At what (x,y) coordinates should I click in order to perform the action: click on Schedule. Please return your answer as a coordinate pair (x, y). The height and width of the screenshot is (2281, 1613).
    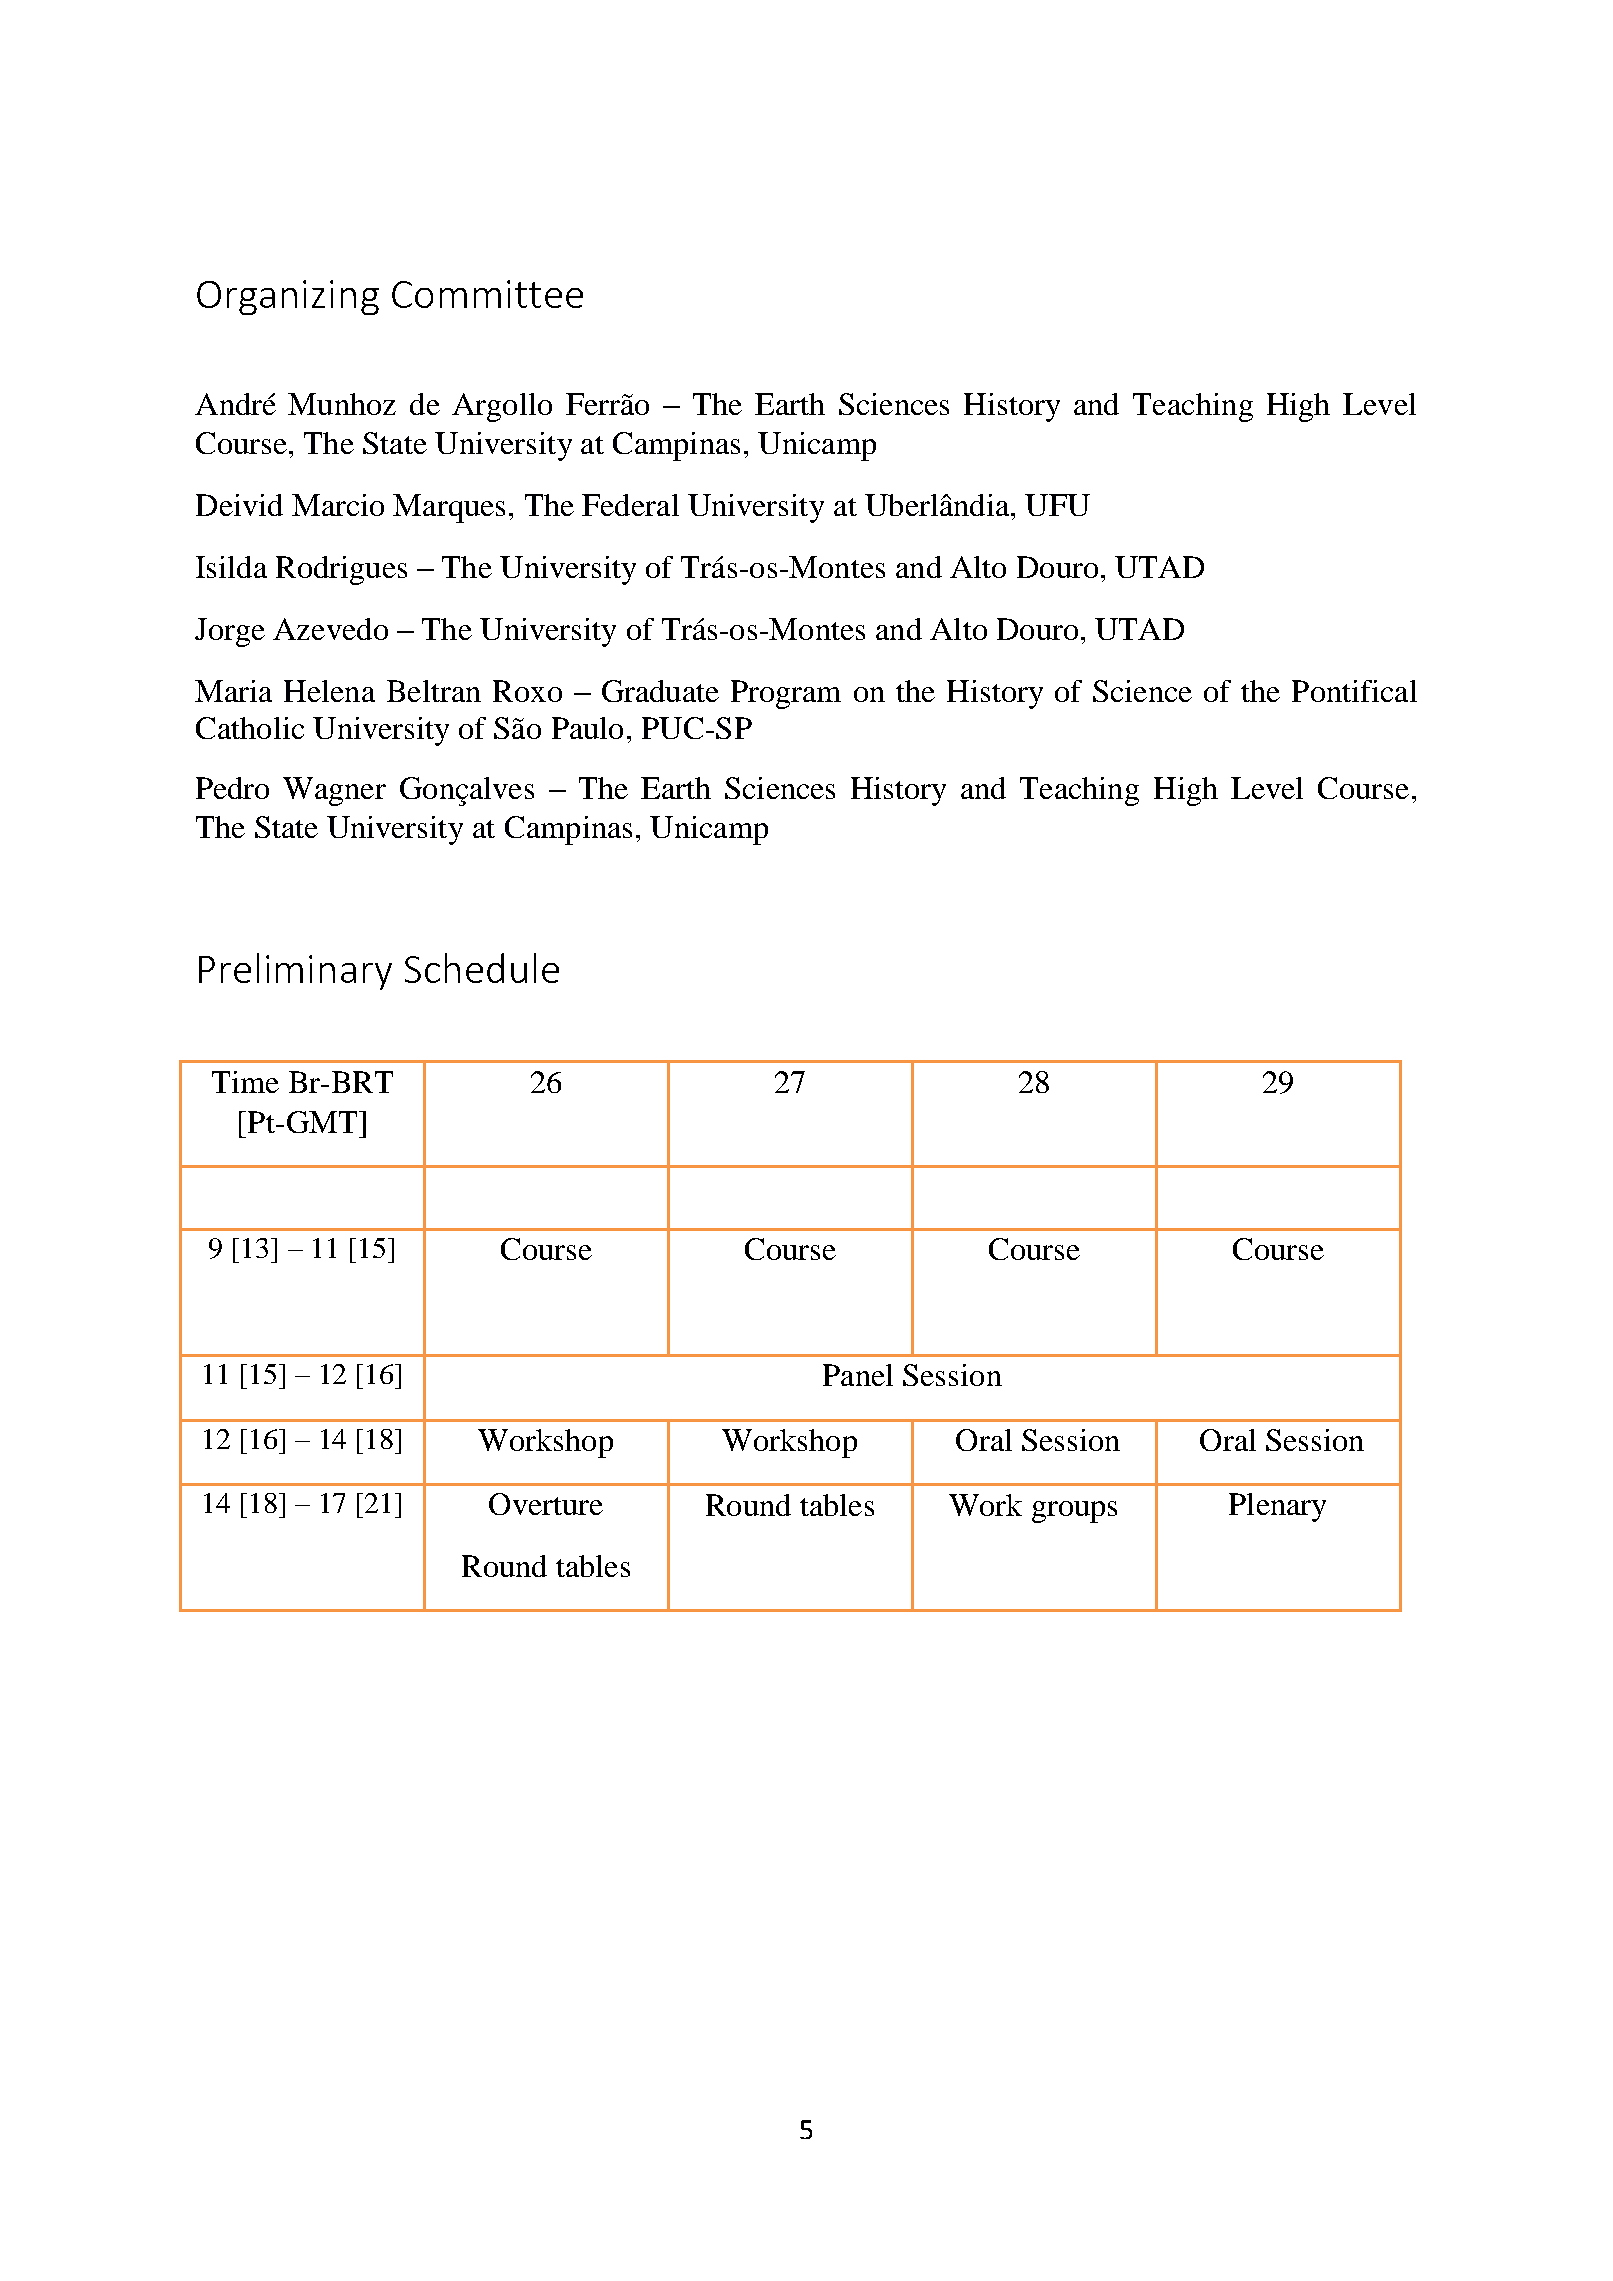
    Looking at the image, I should click on (482, 968).
